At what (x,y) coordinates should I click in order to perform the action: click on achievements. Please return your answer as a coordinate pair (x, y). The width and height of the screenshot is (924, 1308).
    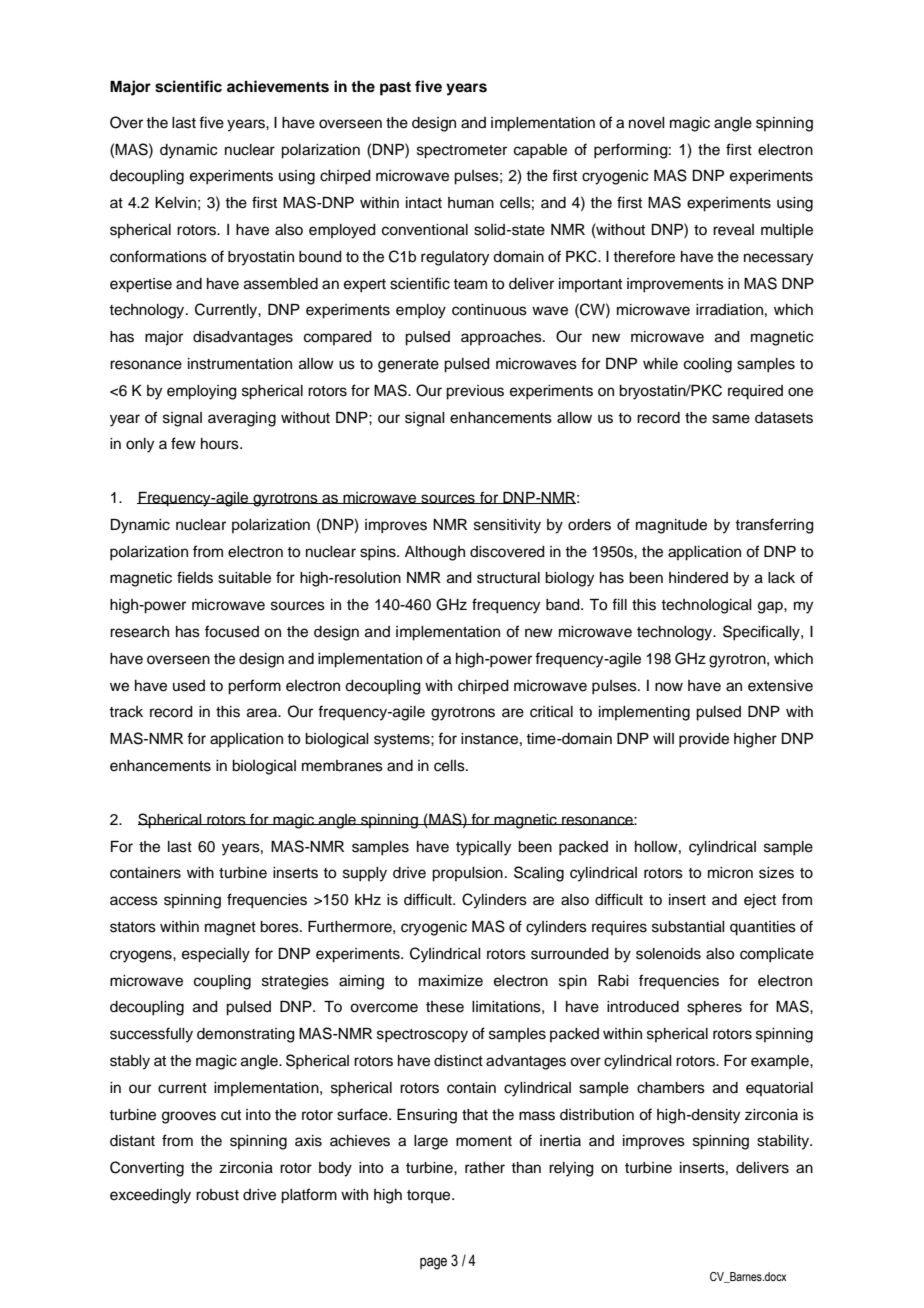
    Looking at the image, I should click on (278, 86).
